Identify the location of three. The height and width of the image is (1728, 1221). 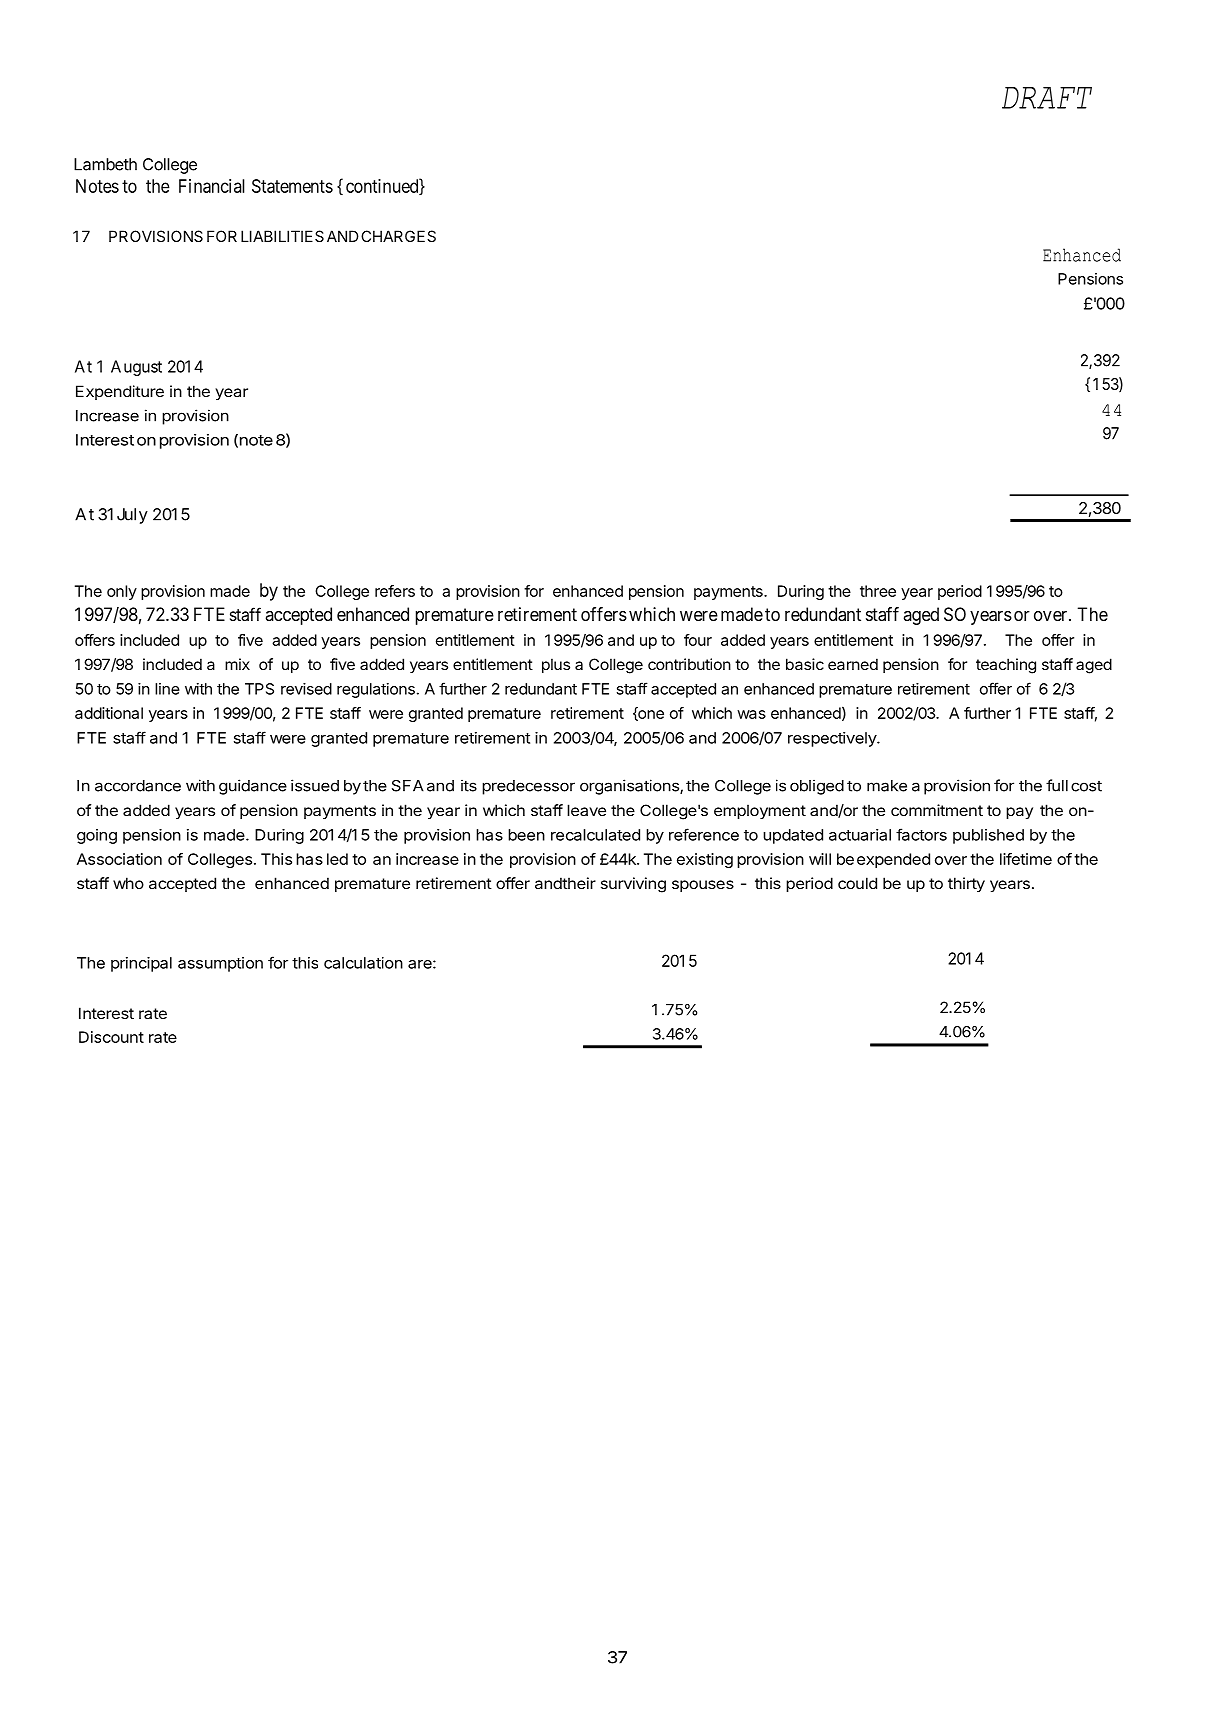
(878, 591).
